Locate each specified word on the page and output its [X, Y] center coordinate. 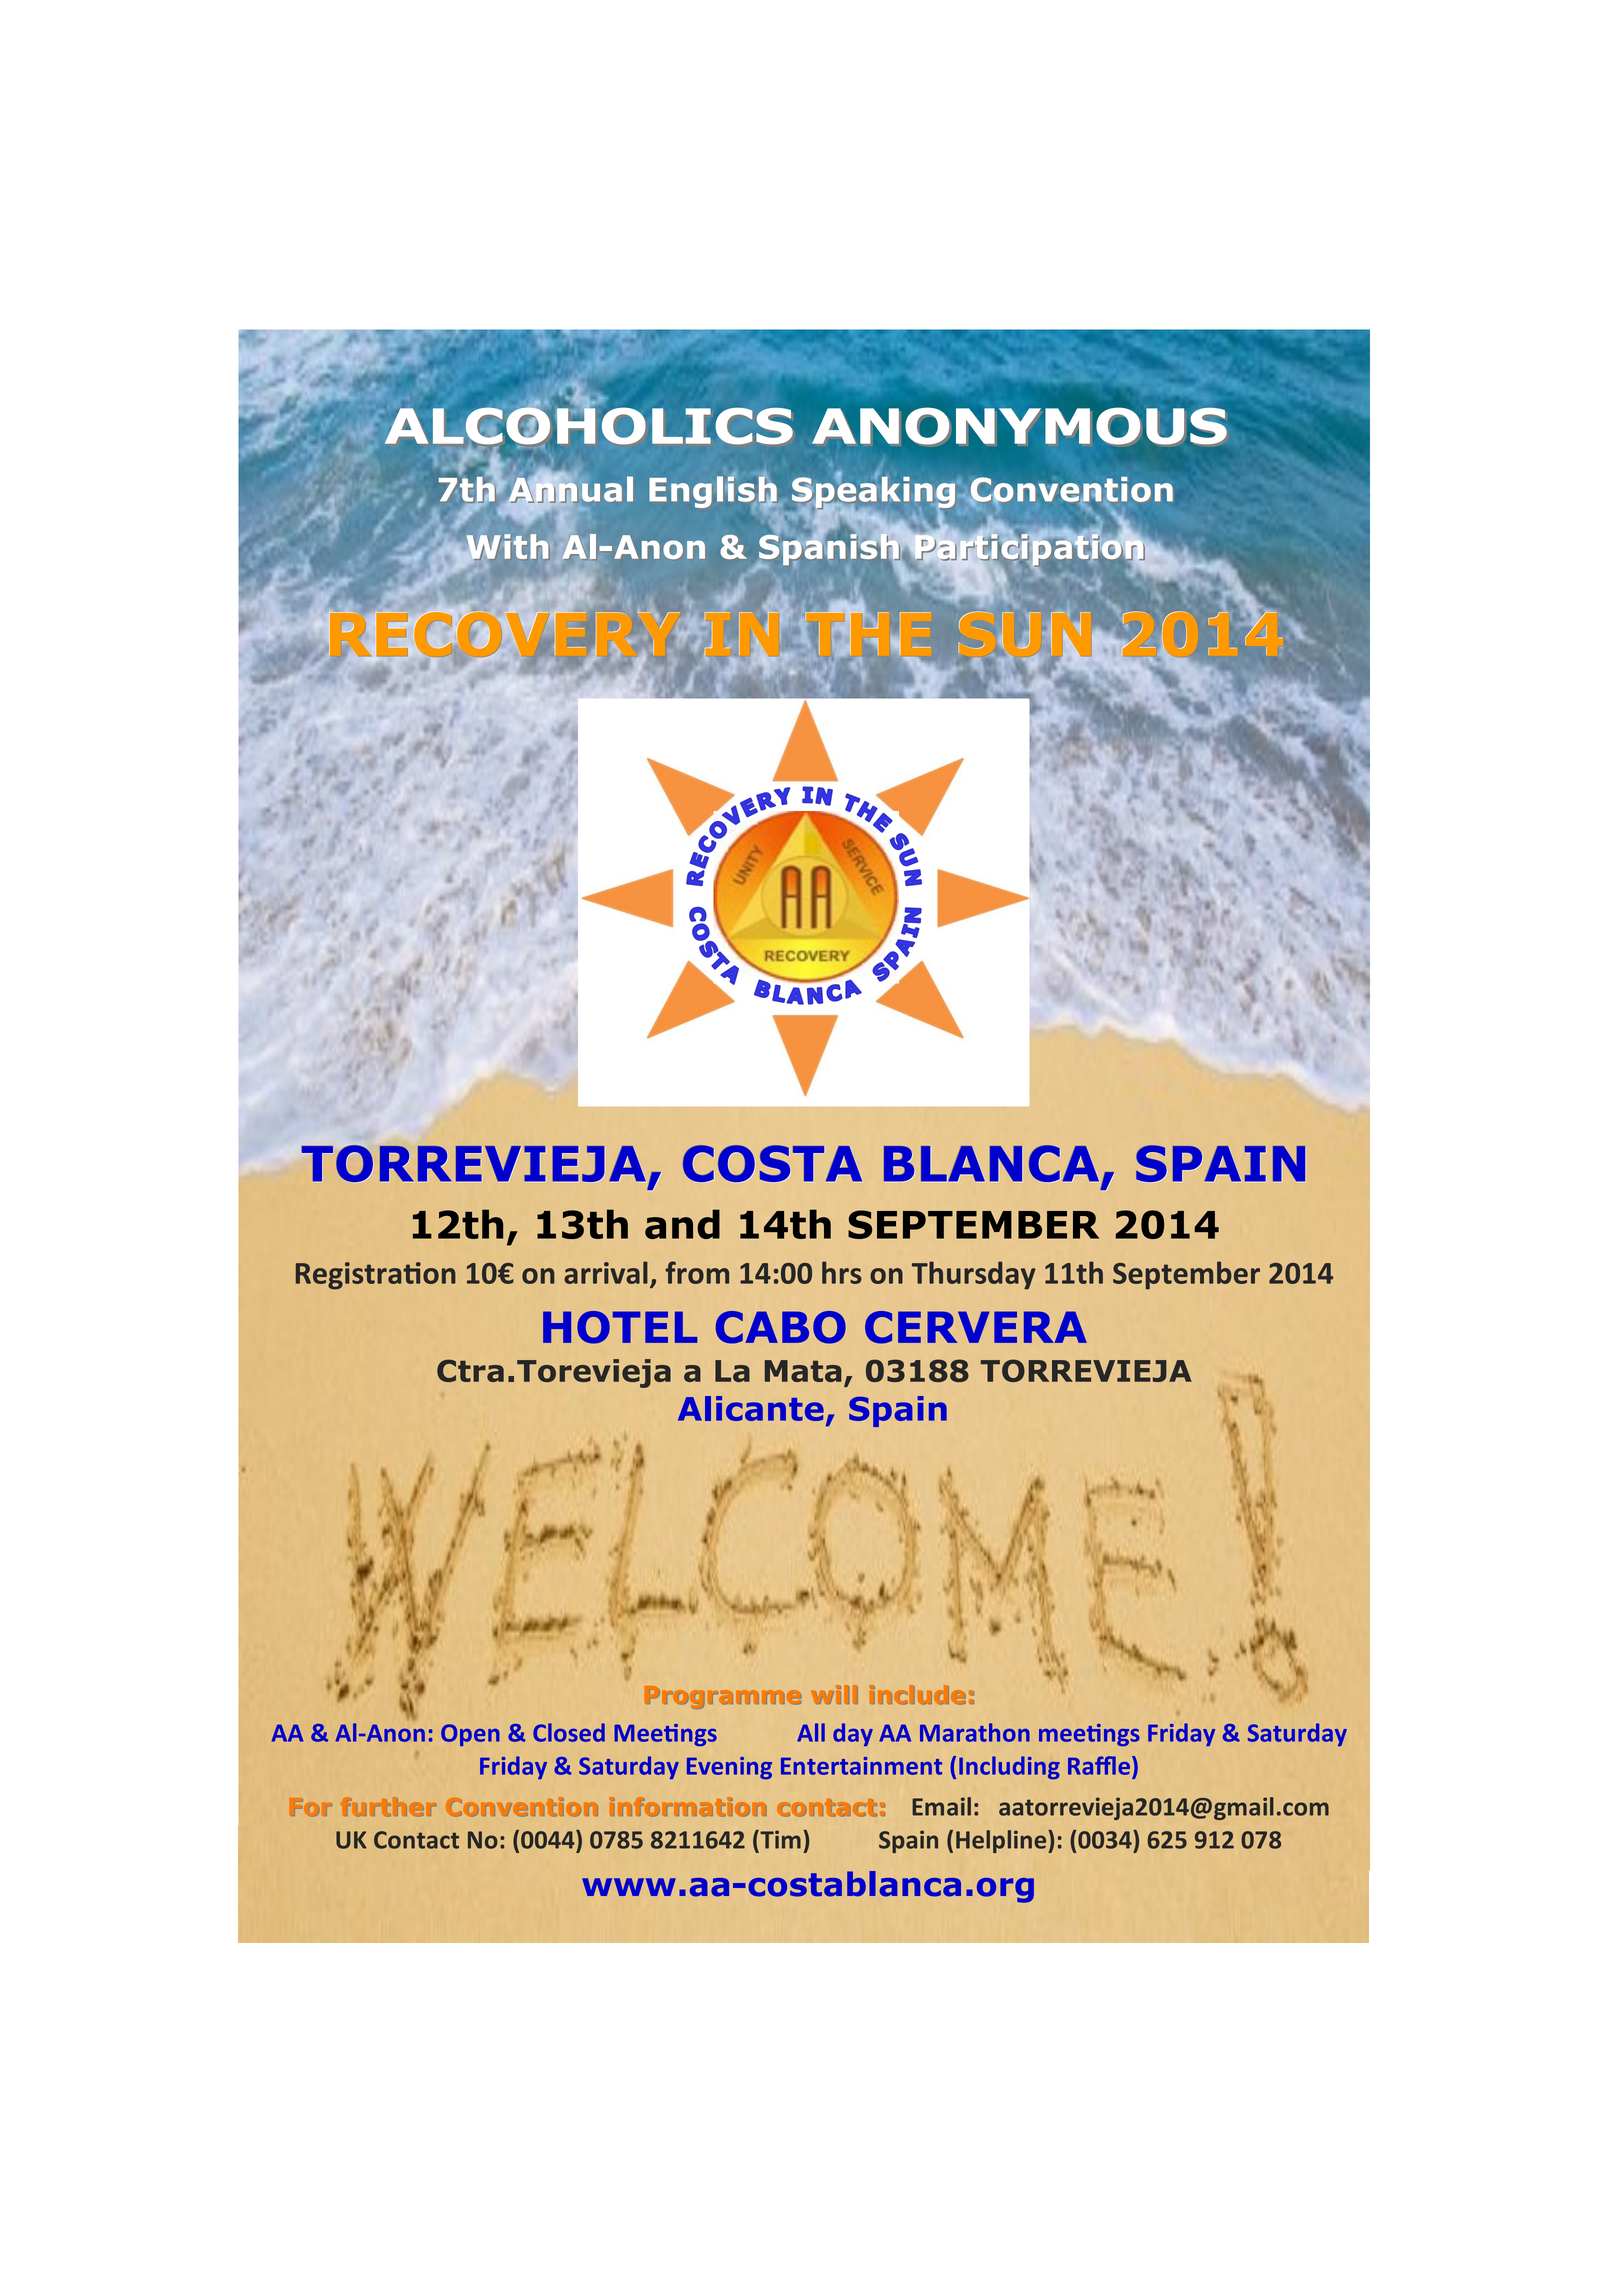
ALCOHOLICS [589, 428]
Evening [729, 1768]
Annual [570, 491]
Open [470, 1735]
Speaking [873, 494]
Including [1009, 1767]
